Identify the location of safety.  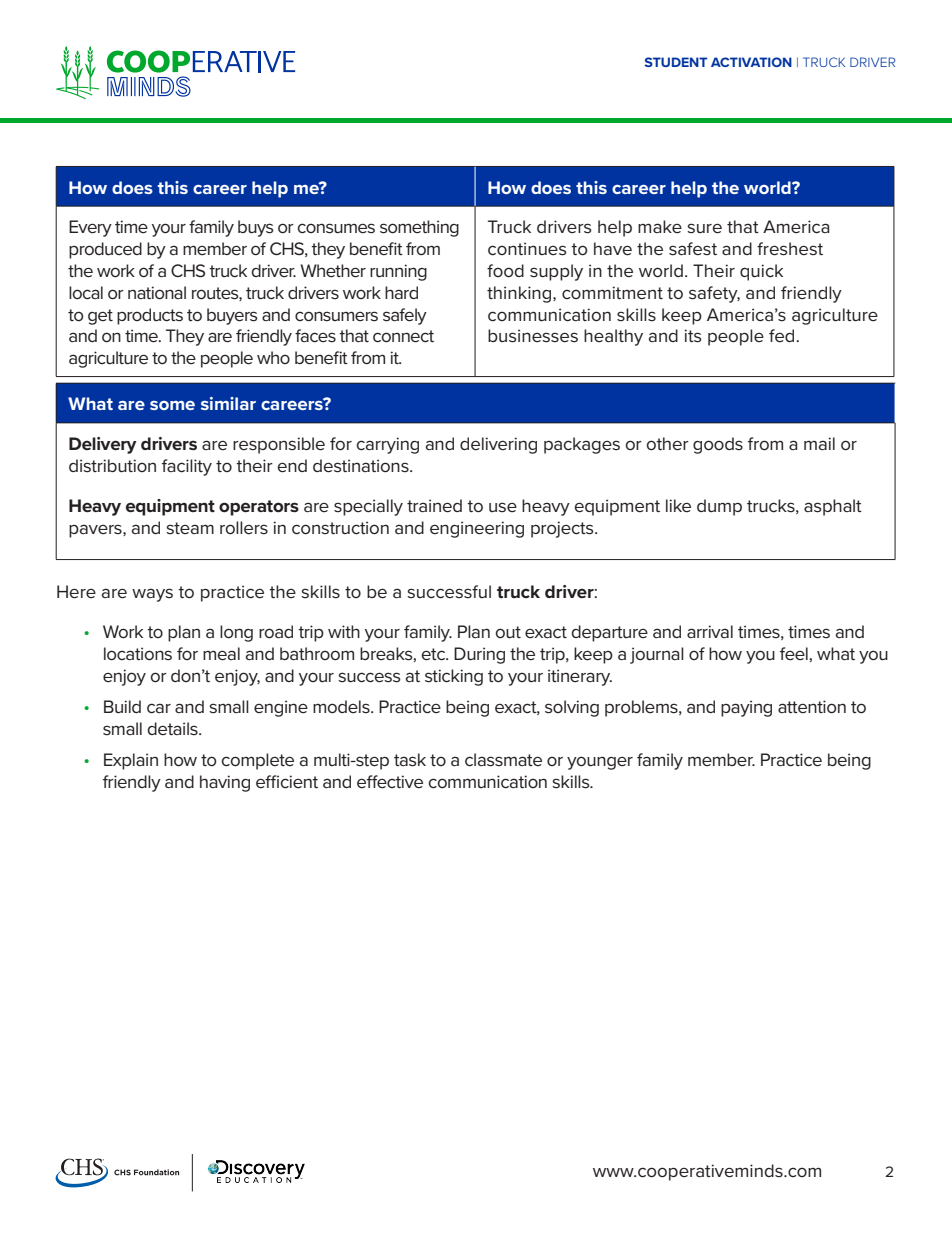
(714, 294).
